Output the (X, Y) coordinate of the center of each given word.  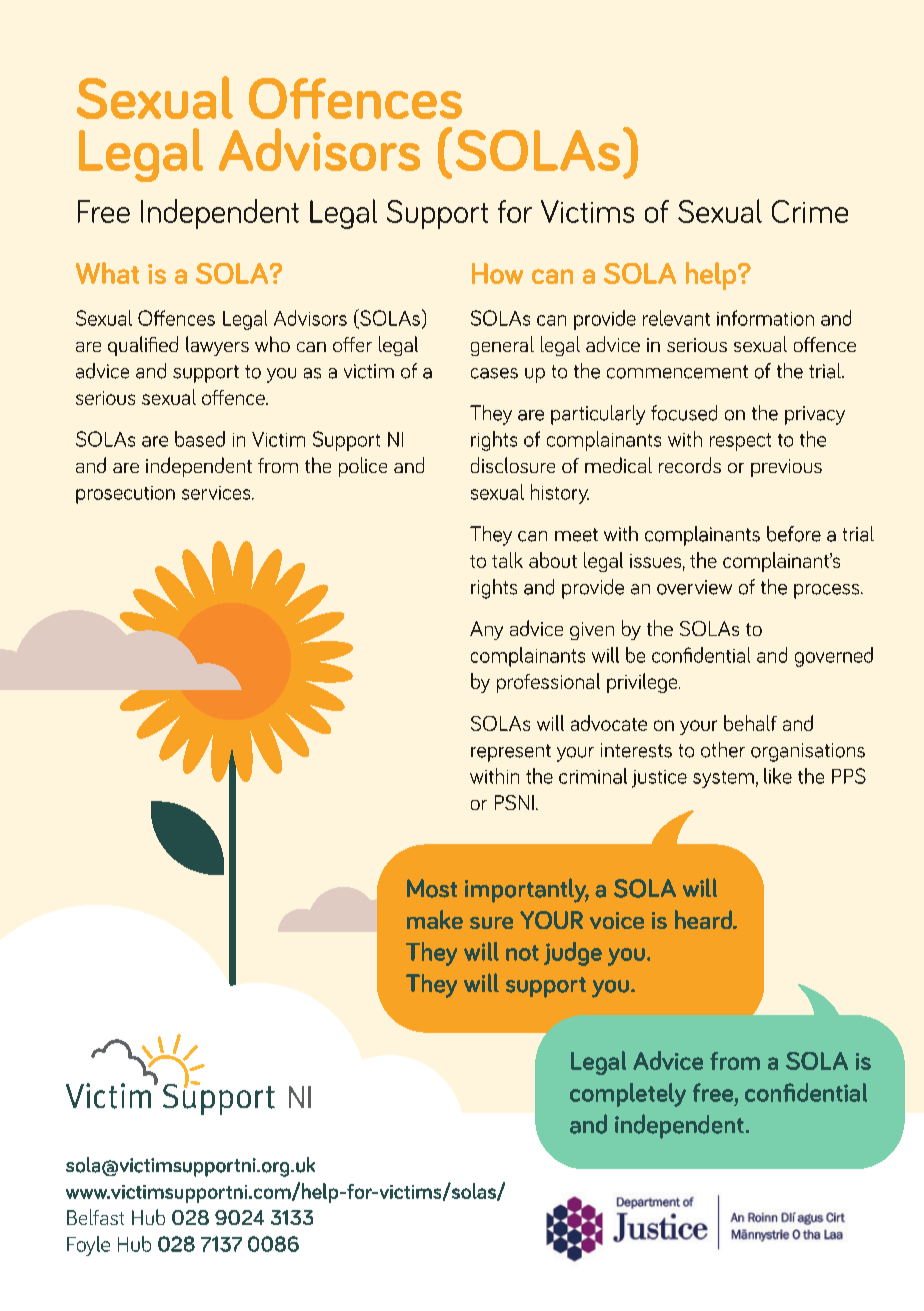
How (497, 273)
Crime (810, 211)
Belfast (95, 1217)
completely (628, 1095)
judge (573, 954)
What (107, 273)
